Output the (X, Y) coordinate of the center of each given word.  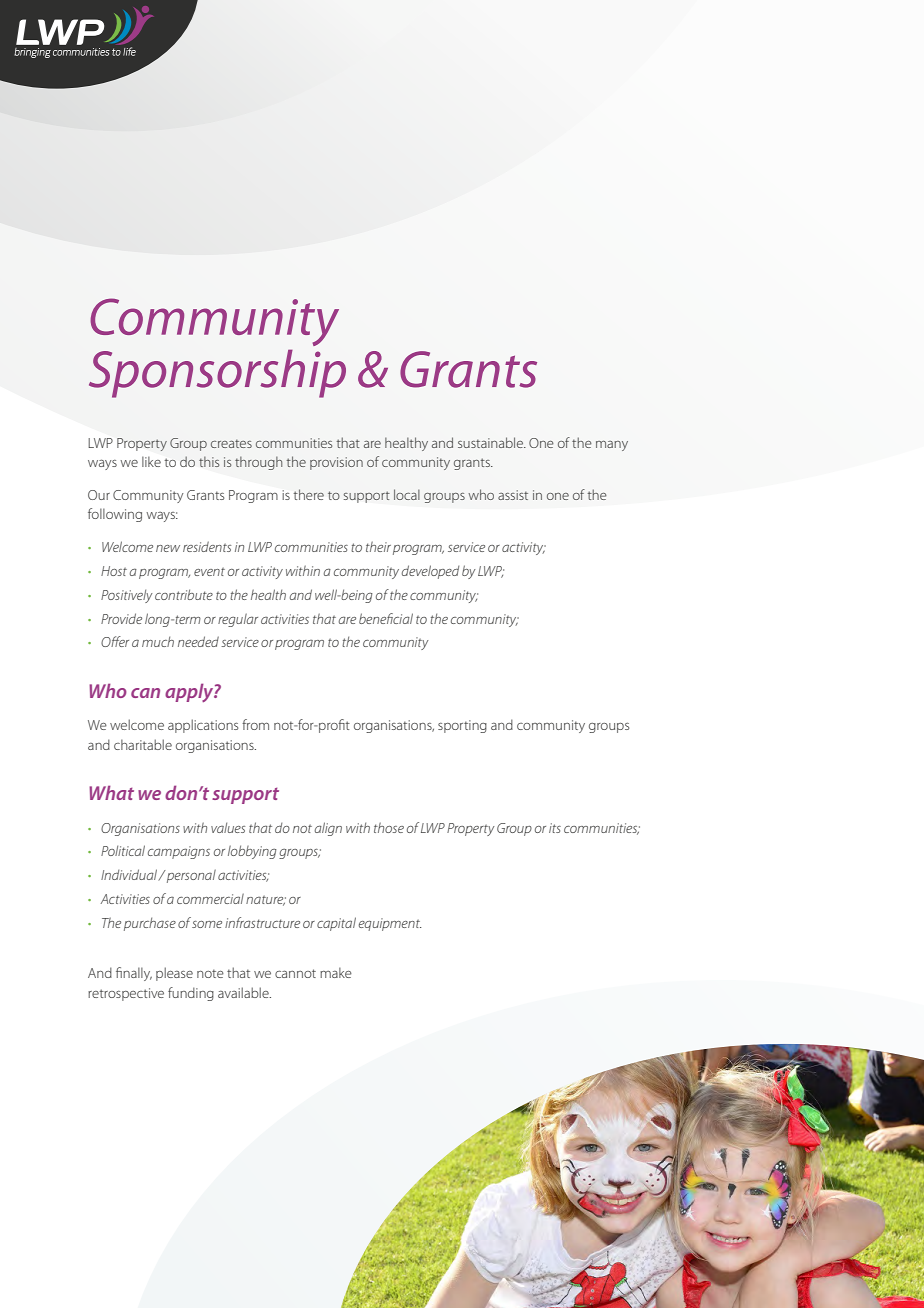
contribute (184, 594)
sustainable (491, 442)
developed (430, 572)
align (328, 829)
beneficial (386, 618)
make (336, 972)
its (555, 828)
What (111, 792)
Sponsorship (217, 373)
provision (336, 463)
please (174, 974)
